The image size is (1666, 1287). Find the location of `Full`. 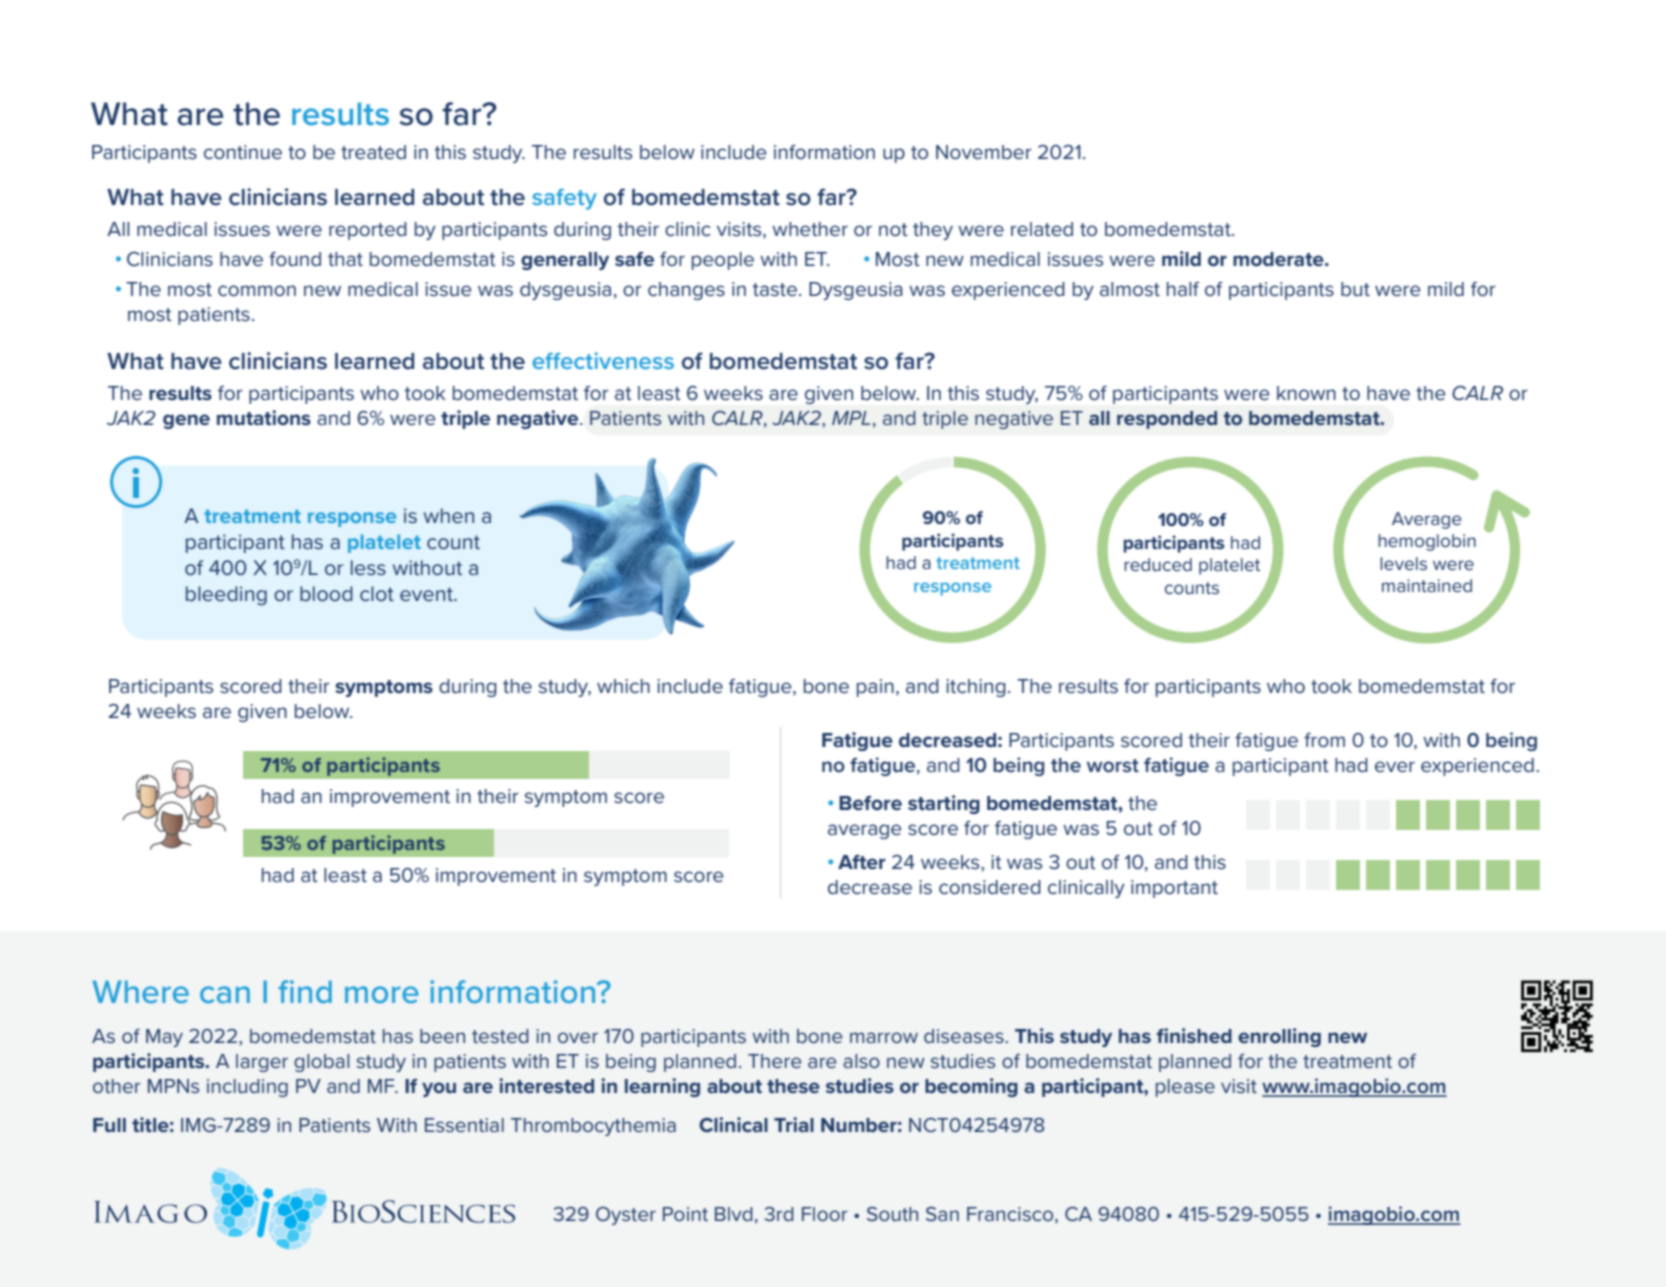

Full is located at coordinates (109, 1125).
